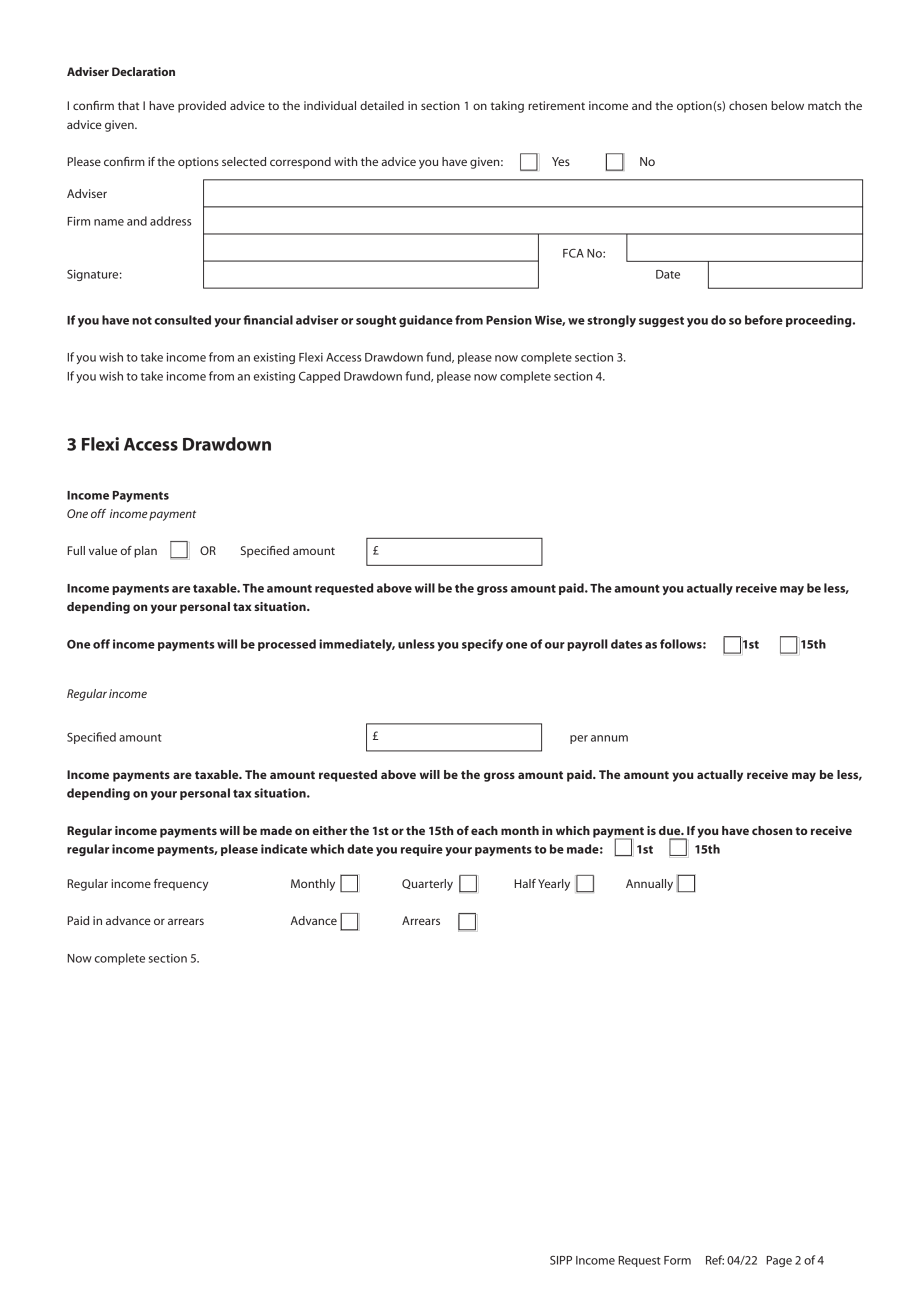  I want to click on Form, so click(677, 1260).
